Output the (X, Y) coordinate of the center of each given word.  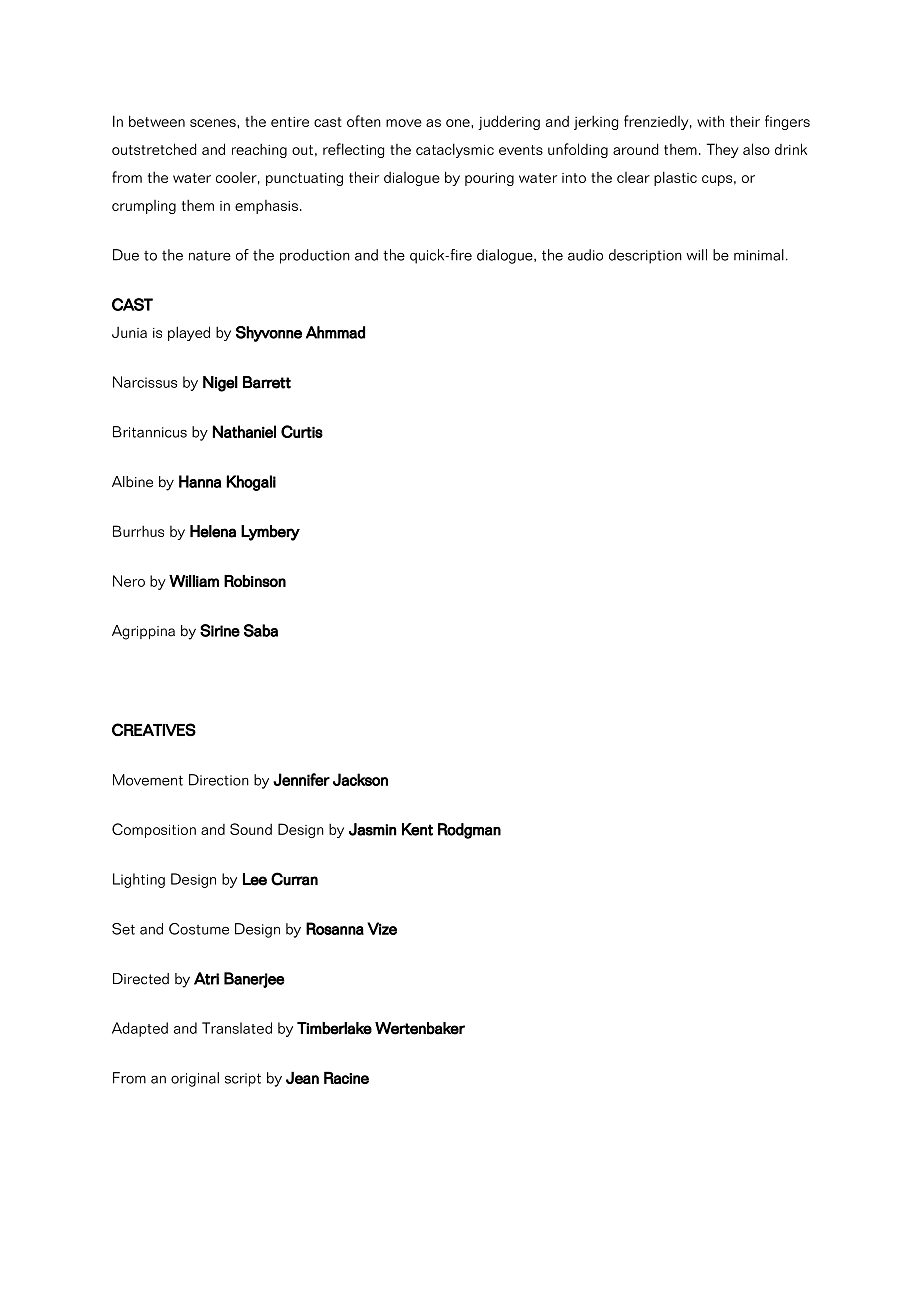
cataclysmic (455, 150)
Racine (346, 1077)
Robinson (255, 581)
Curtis (302, 431)
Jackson (360, 779)
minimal (759, 255)
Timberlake (334, 1028)
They (723, 150)
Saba (261, 630)
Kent (417, 829)
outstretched (154, 149)
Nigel (220, 384)
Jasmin (373, 829)
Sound (251, 829)
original (195, 1079)
